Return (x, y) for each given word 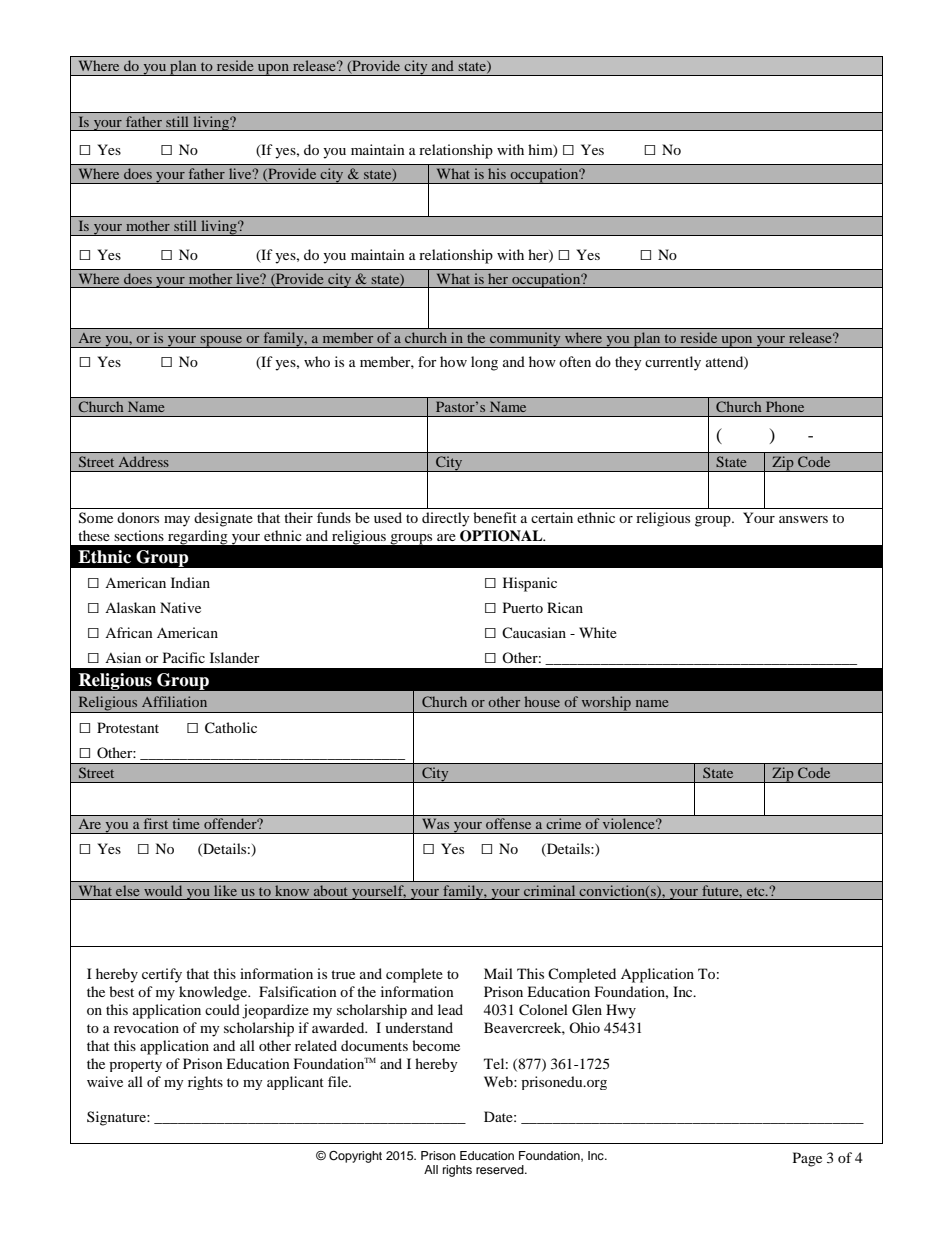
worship (606, 704)
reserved (501, 1169)
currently (673, 363)
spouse (221, 341)
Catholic (231, 728)
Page (807, 1159)
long (484, 363)
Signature (117, 1118)
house (542, 701)
